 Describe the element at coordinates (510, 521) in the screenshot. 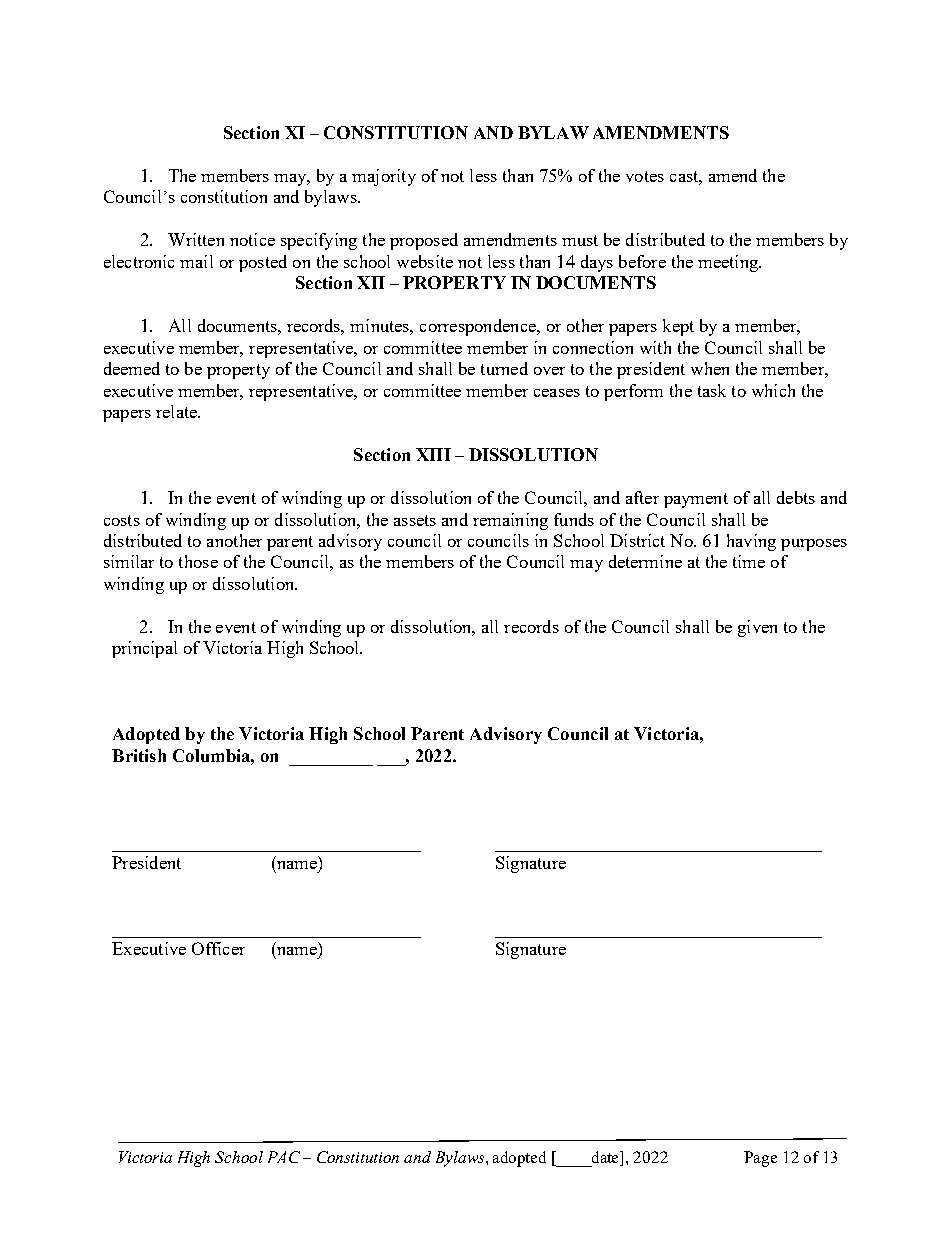

I see `remaining` at that location.
